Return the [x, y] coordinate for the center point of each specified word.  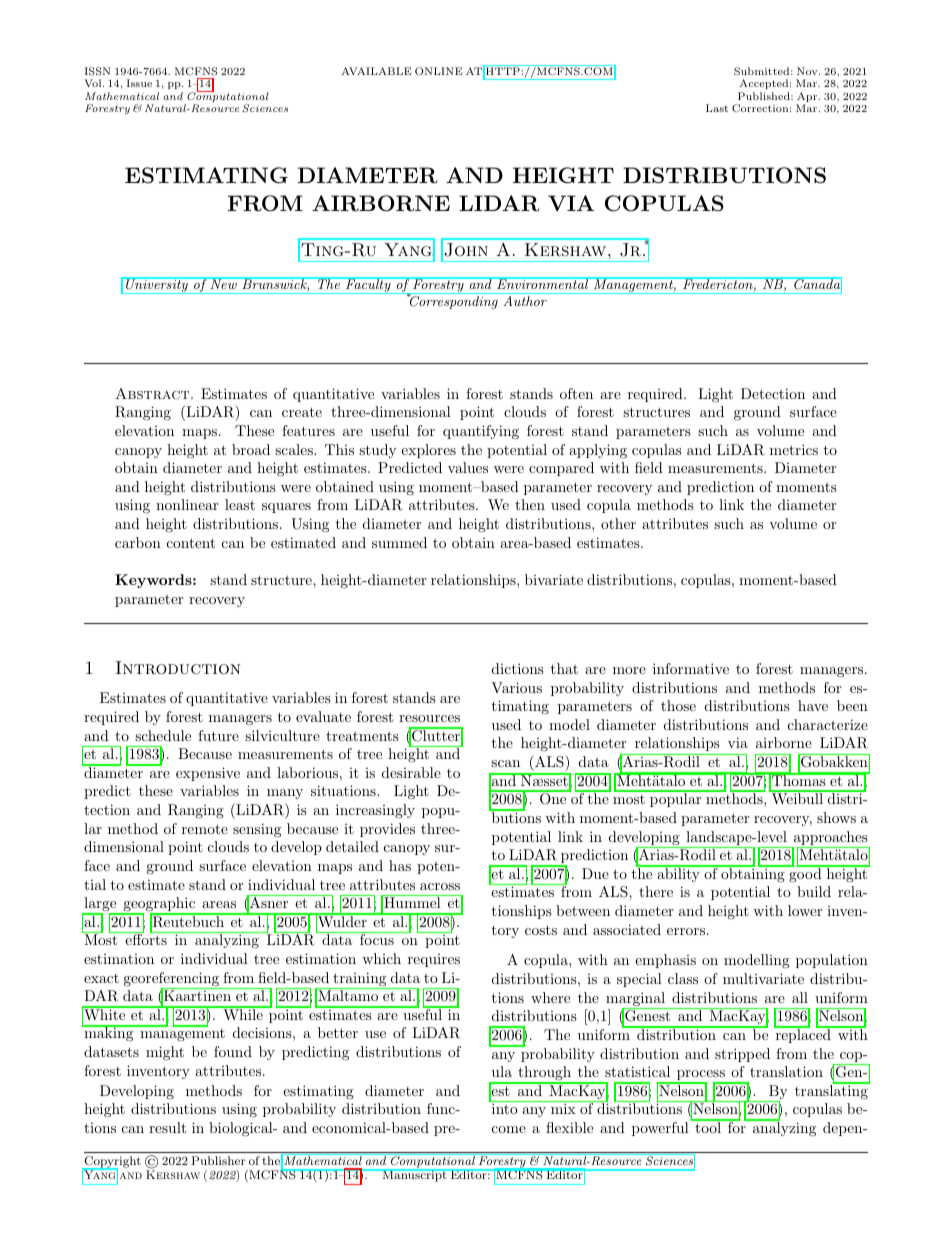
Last [717, 108]
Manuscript [414, 1175]
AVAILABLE [376, 71]
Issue [139, 83]
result [167, 1127]
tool [708, 1126]
